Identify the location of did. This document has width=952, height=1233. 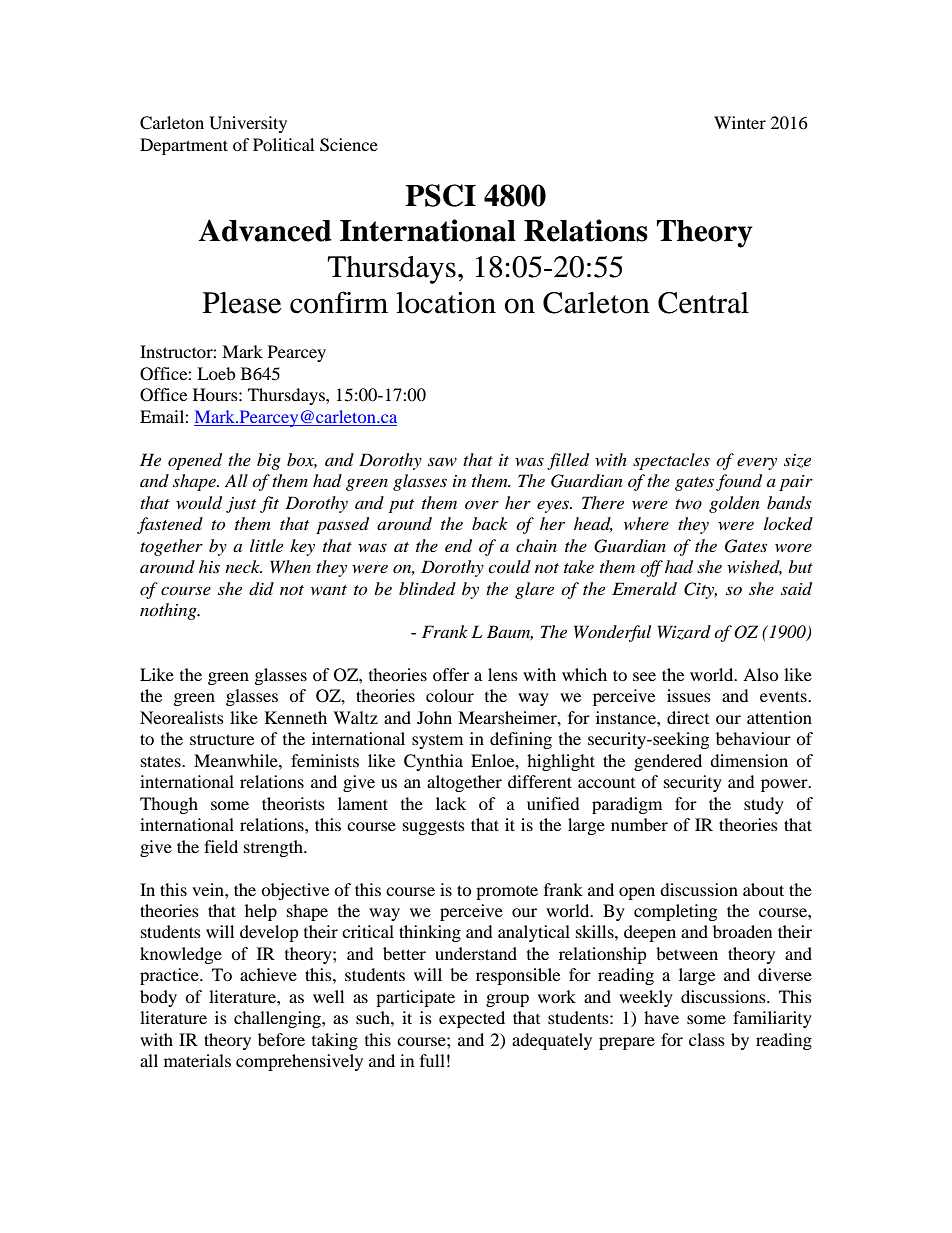
(261, 589).
